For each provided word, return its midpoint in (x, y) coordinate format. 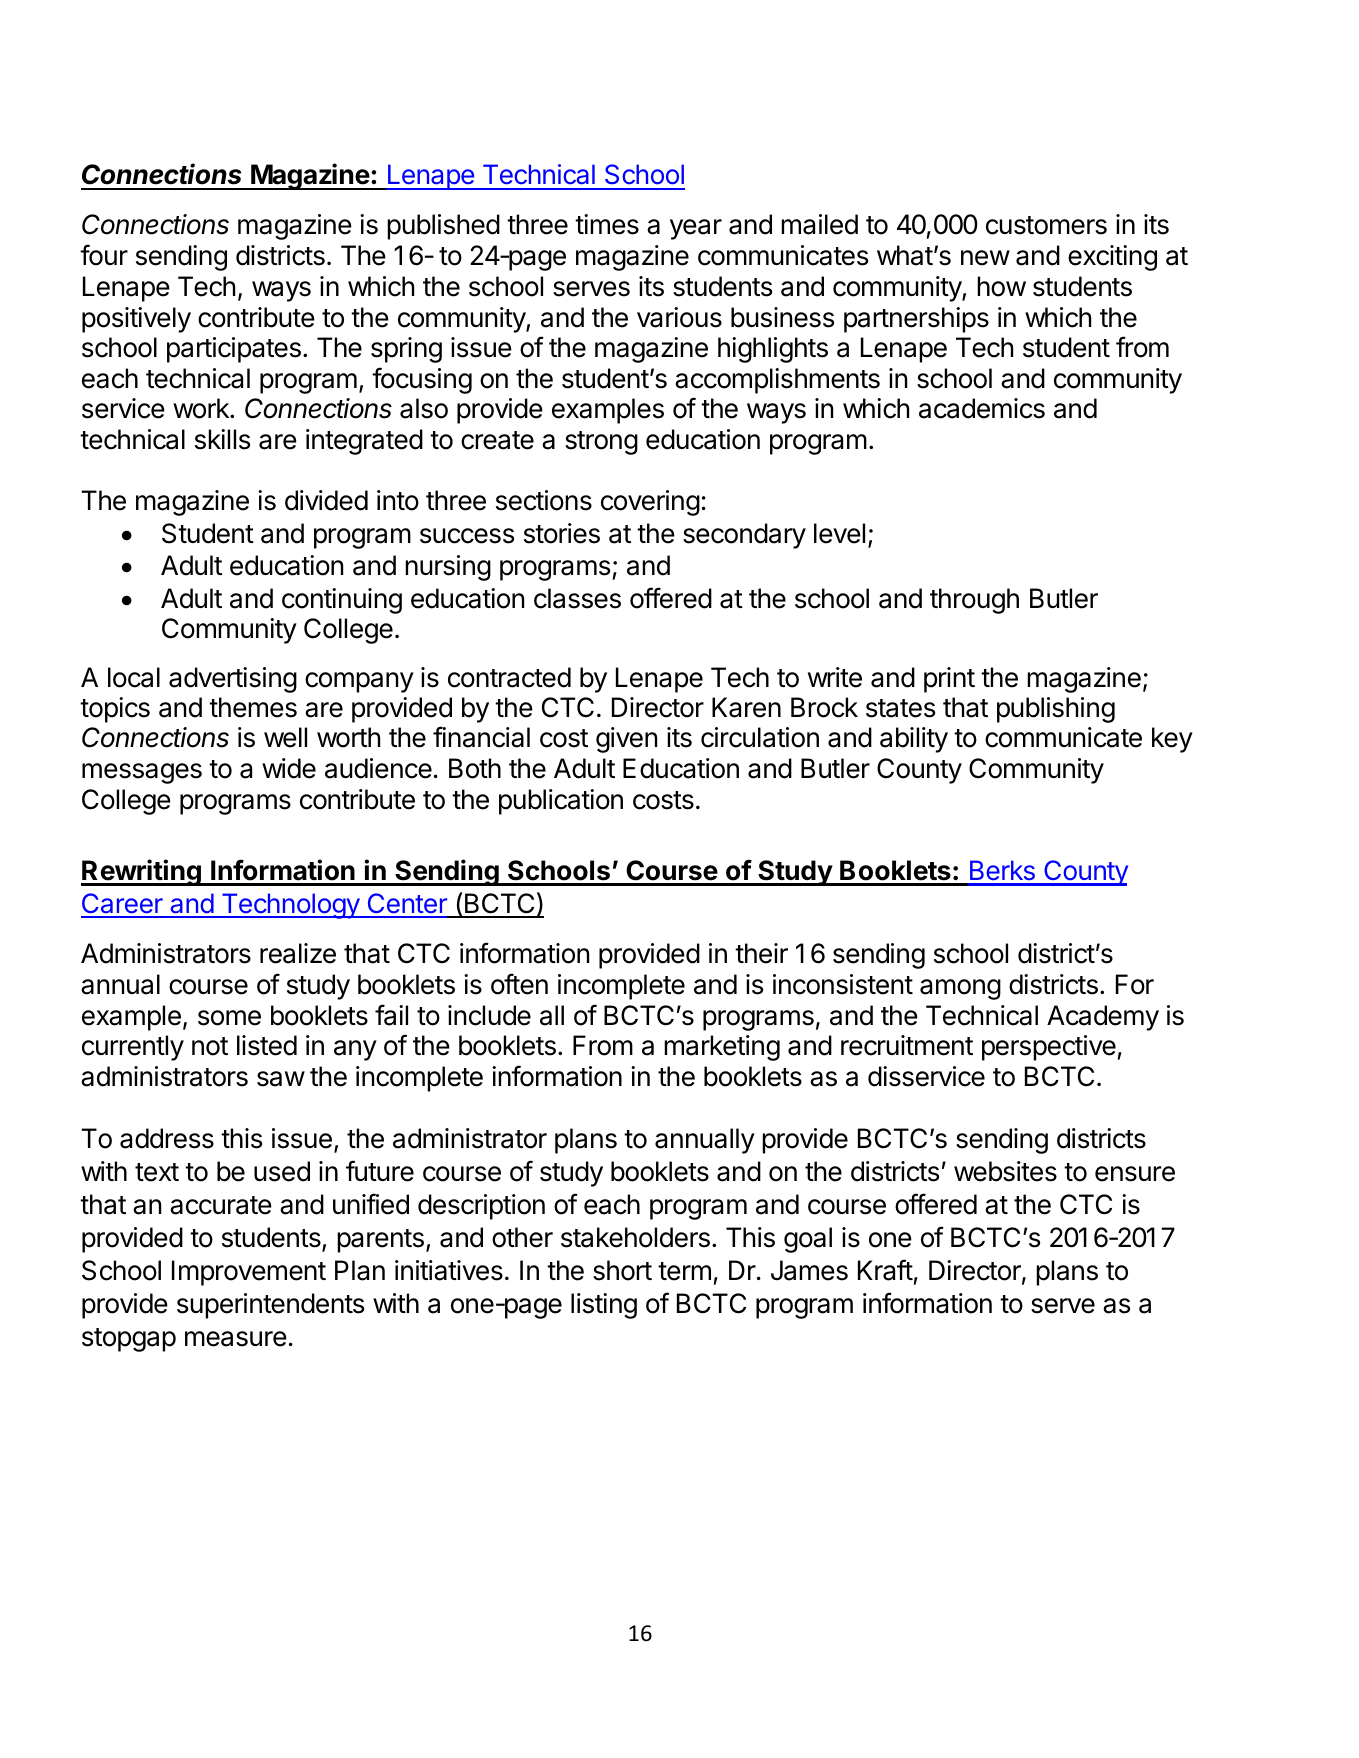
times (607, 224)
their (761, 953)
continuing (342, 601)
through (974, 601)
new (985, 258)
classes (577, 598)
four (104, 255)
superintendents (270, 1306)
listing (604, 1306)
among (960, 989)
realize (298, 953)
